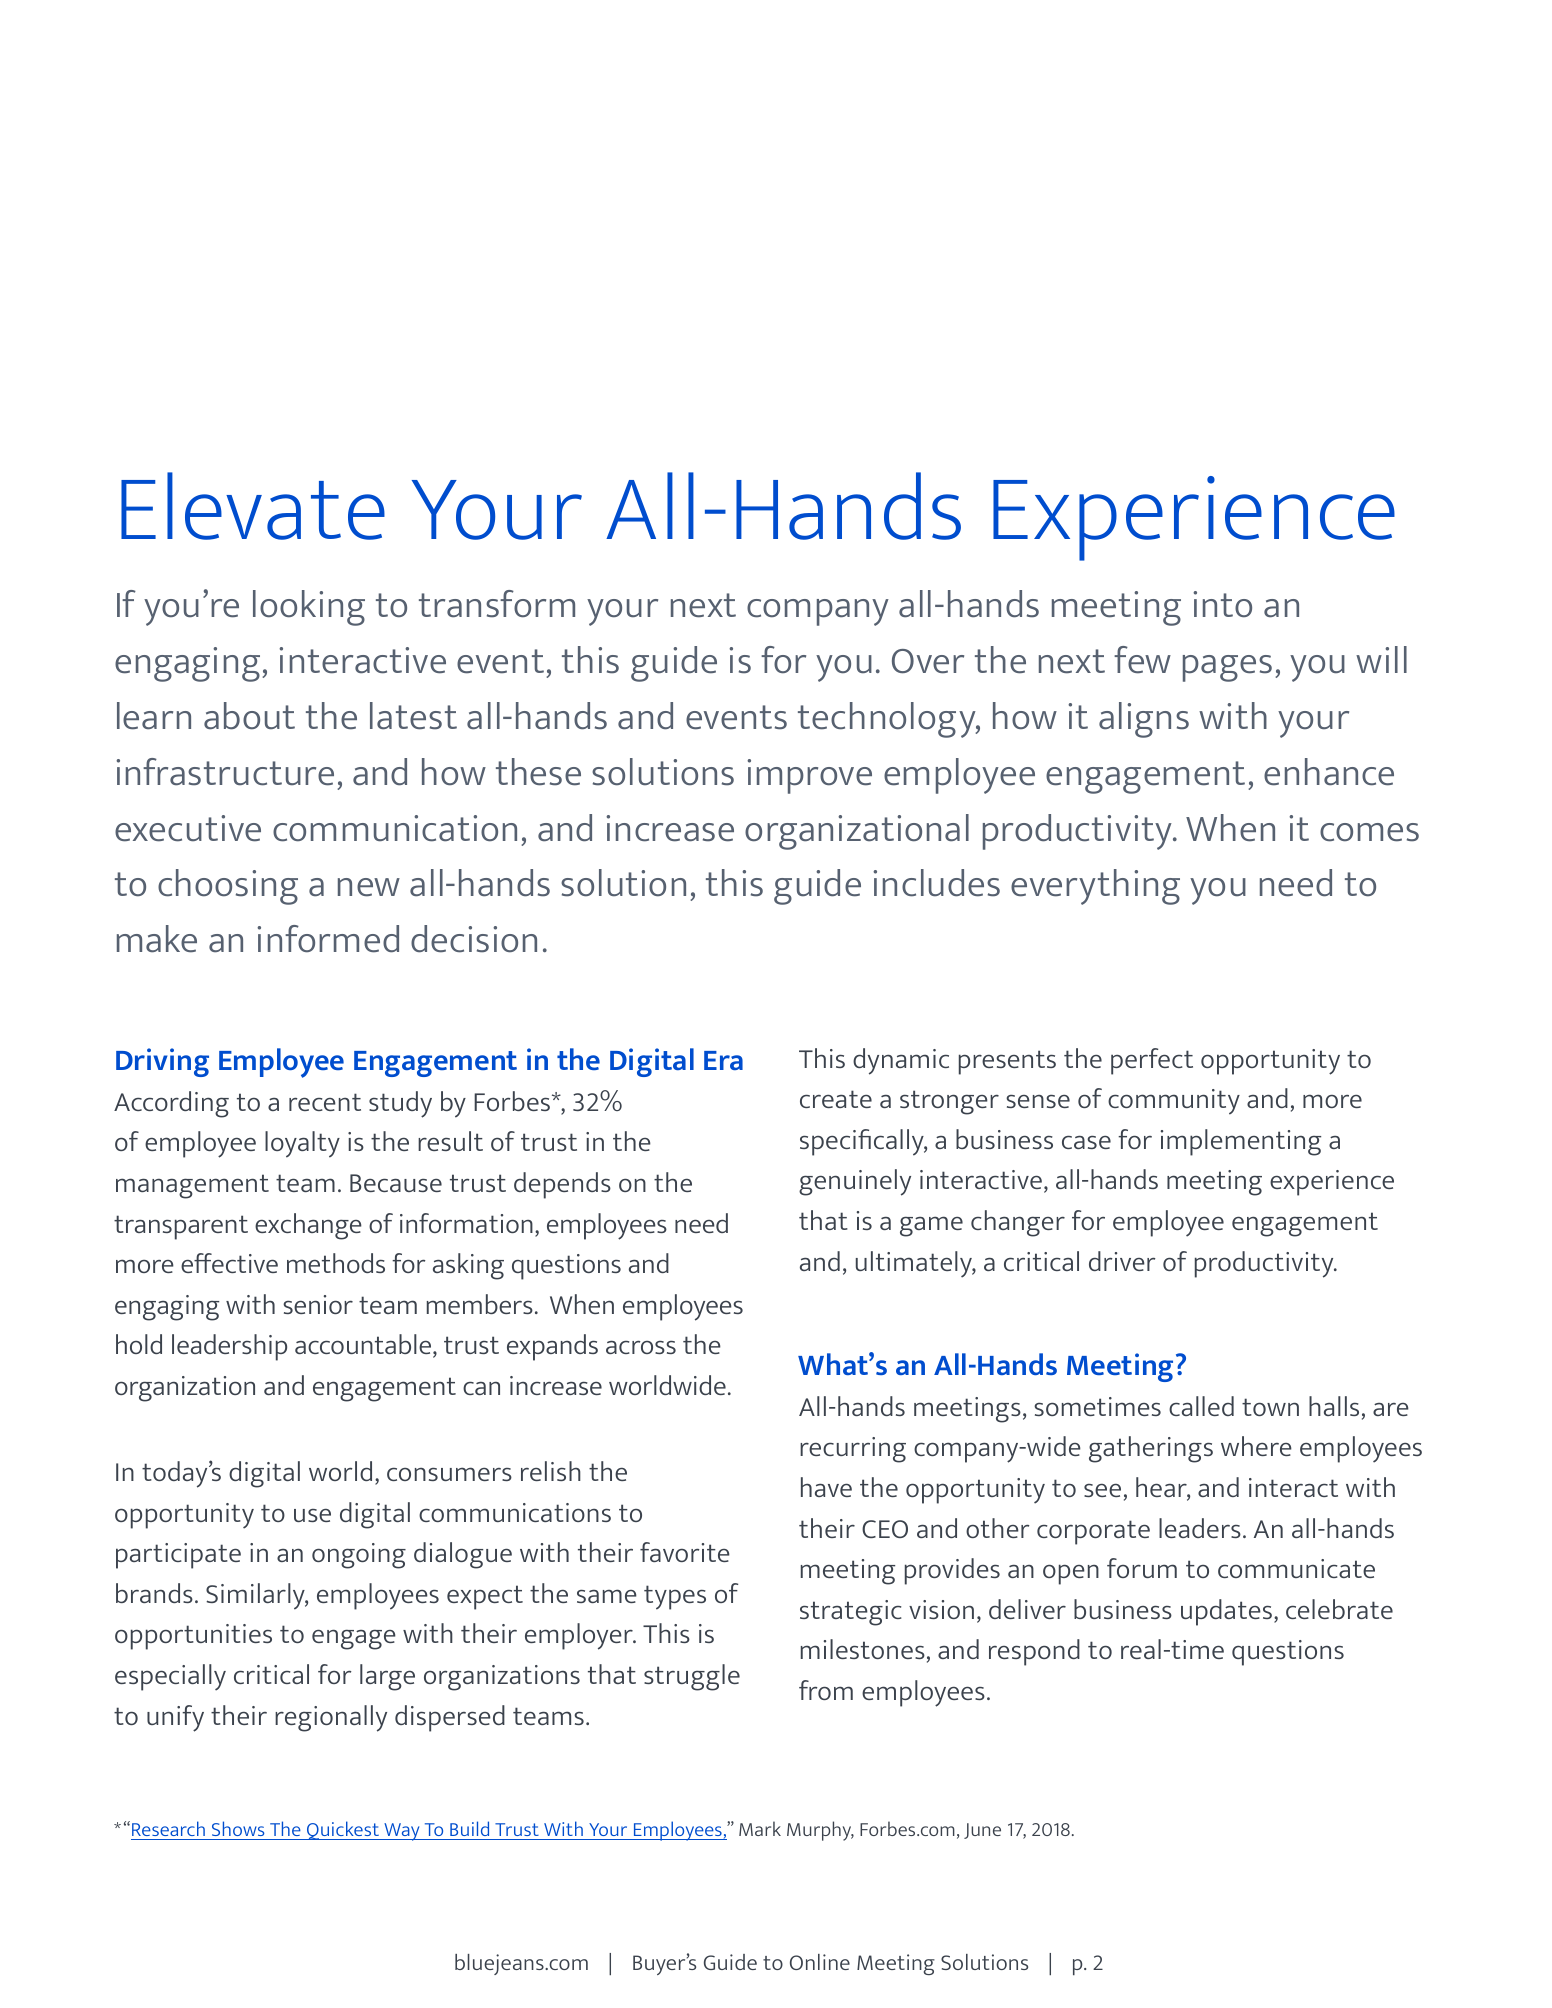 This image has width=1552, height=2008. What do you see at coordinates (1222, 604) in the image?
I see `into` at bounding box center [1222, 604].
